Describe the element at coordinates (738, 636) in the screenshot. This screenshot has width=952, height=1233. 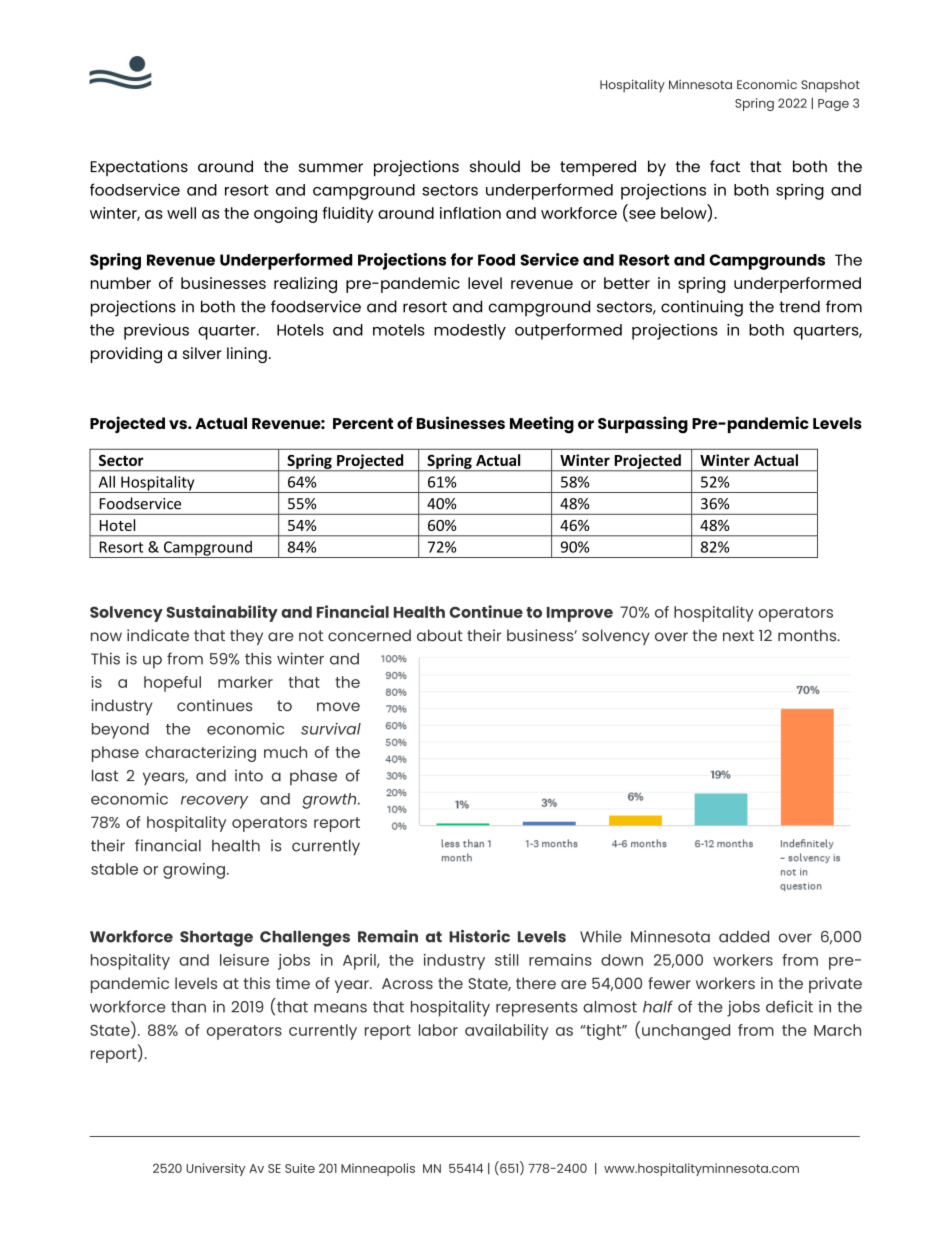
I see `next` at that location.
